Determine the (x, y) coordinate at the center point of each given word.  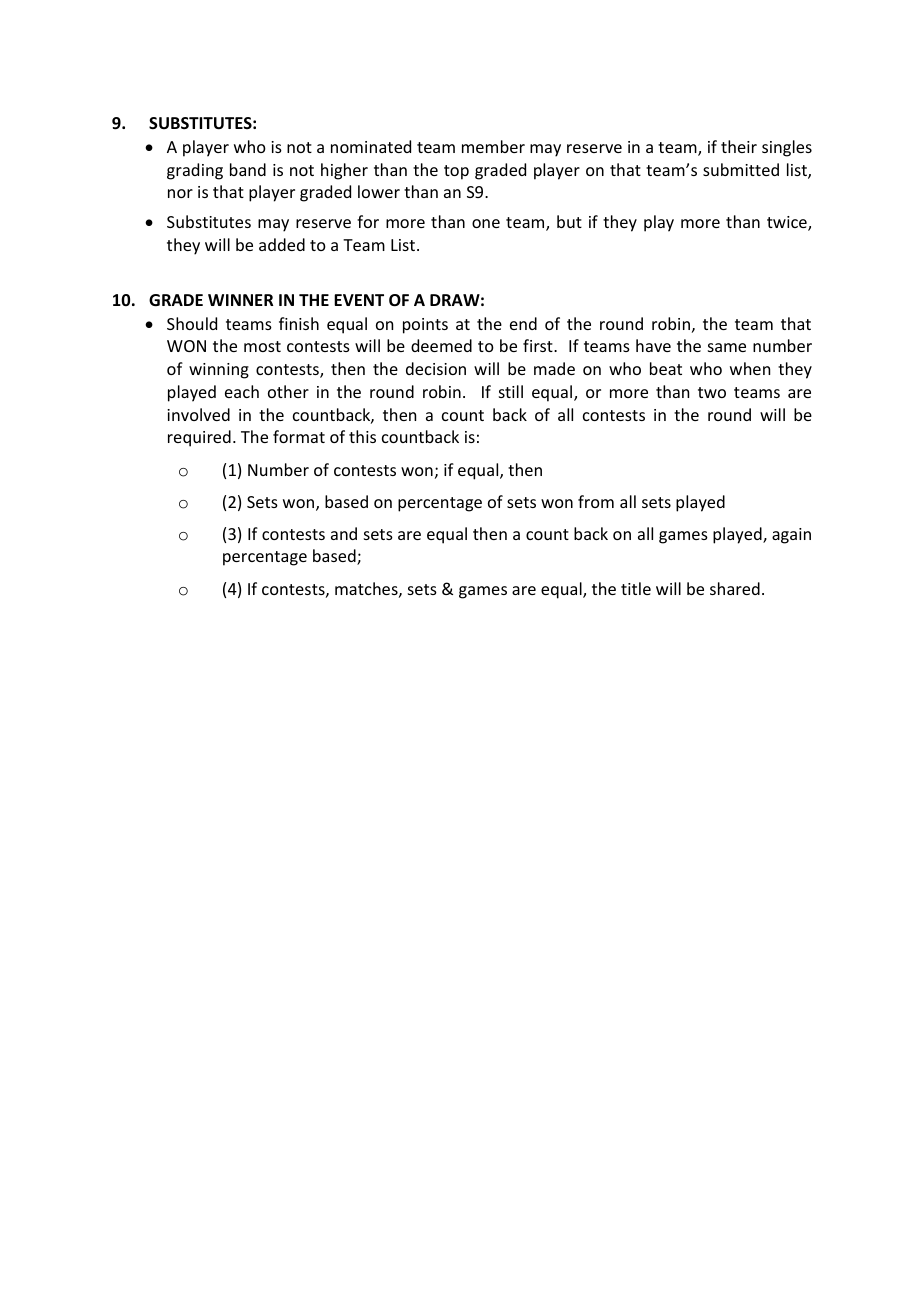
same (727, 347)
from (596, 501)
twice (788, 223)
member (493, 146)
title (636, 588)
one (486, 223)
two (712, 392)
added (282, 244)
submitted (741, 169)
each (242, 391)
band (248, 169)
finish (299, 323)
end (523, 323)
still (511, 391)
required (199, 438)
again (791, 536)
